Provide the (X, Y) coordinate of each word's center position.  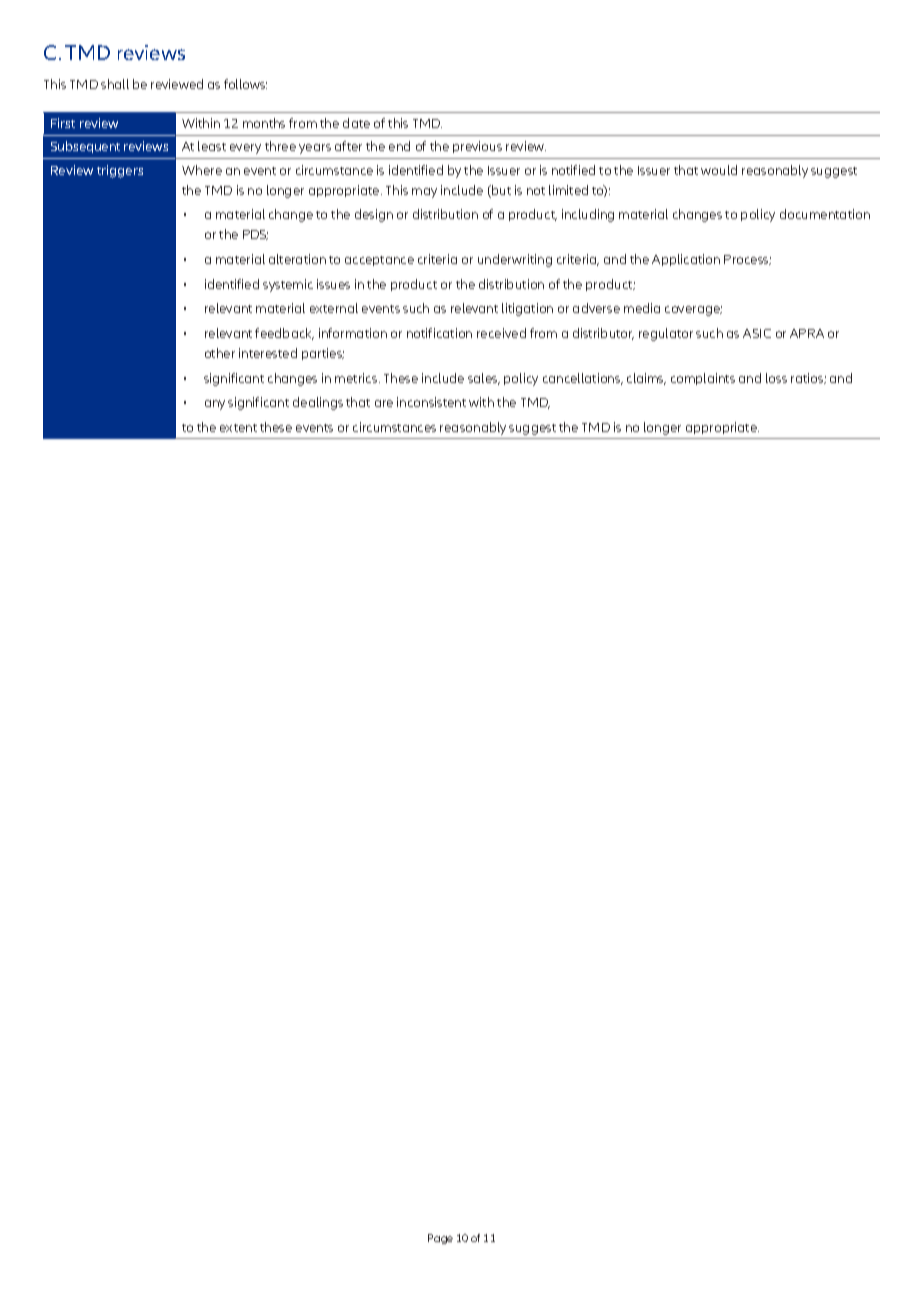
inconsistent (431, 402)
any (215, 405)
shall (115, 84)
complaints (703, 379)
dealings (318, 403)
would (719, 170)
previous (477, 147)
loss (776, 378)
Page (440, 1239)
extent (238, 428)
